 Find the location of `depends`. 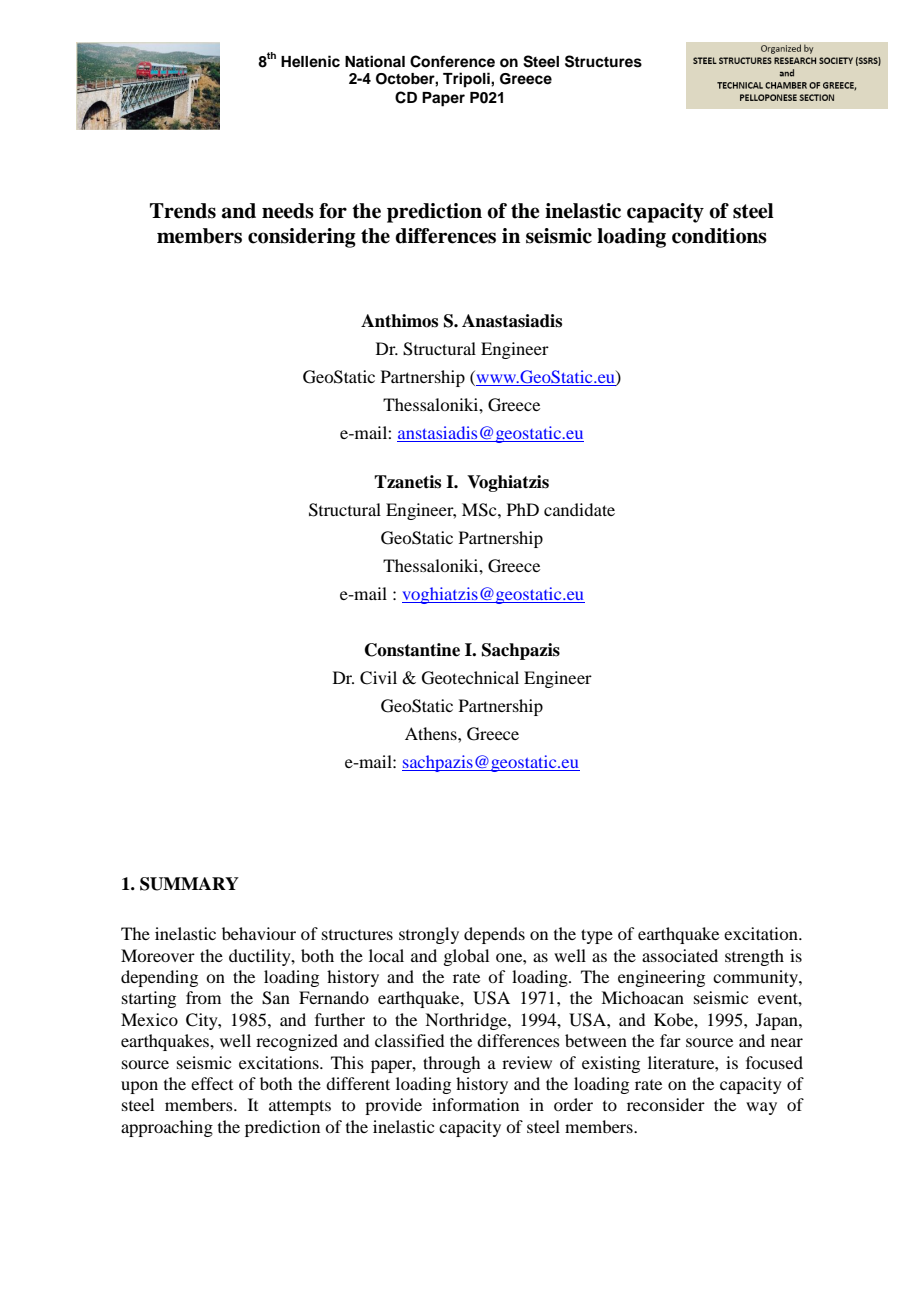

depends is located at coordinates (494, 935).
